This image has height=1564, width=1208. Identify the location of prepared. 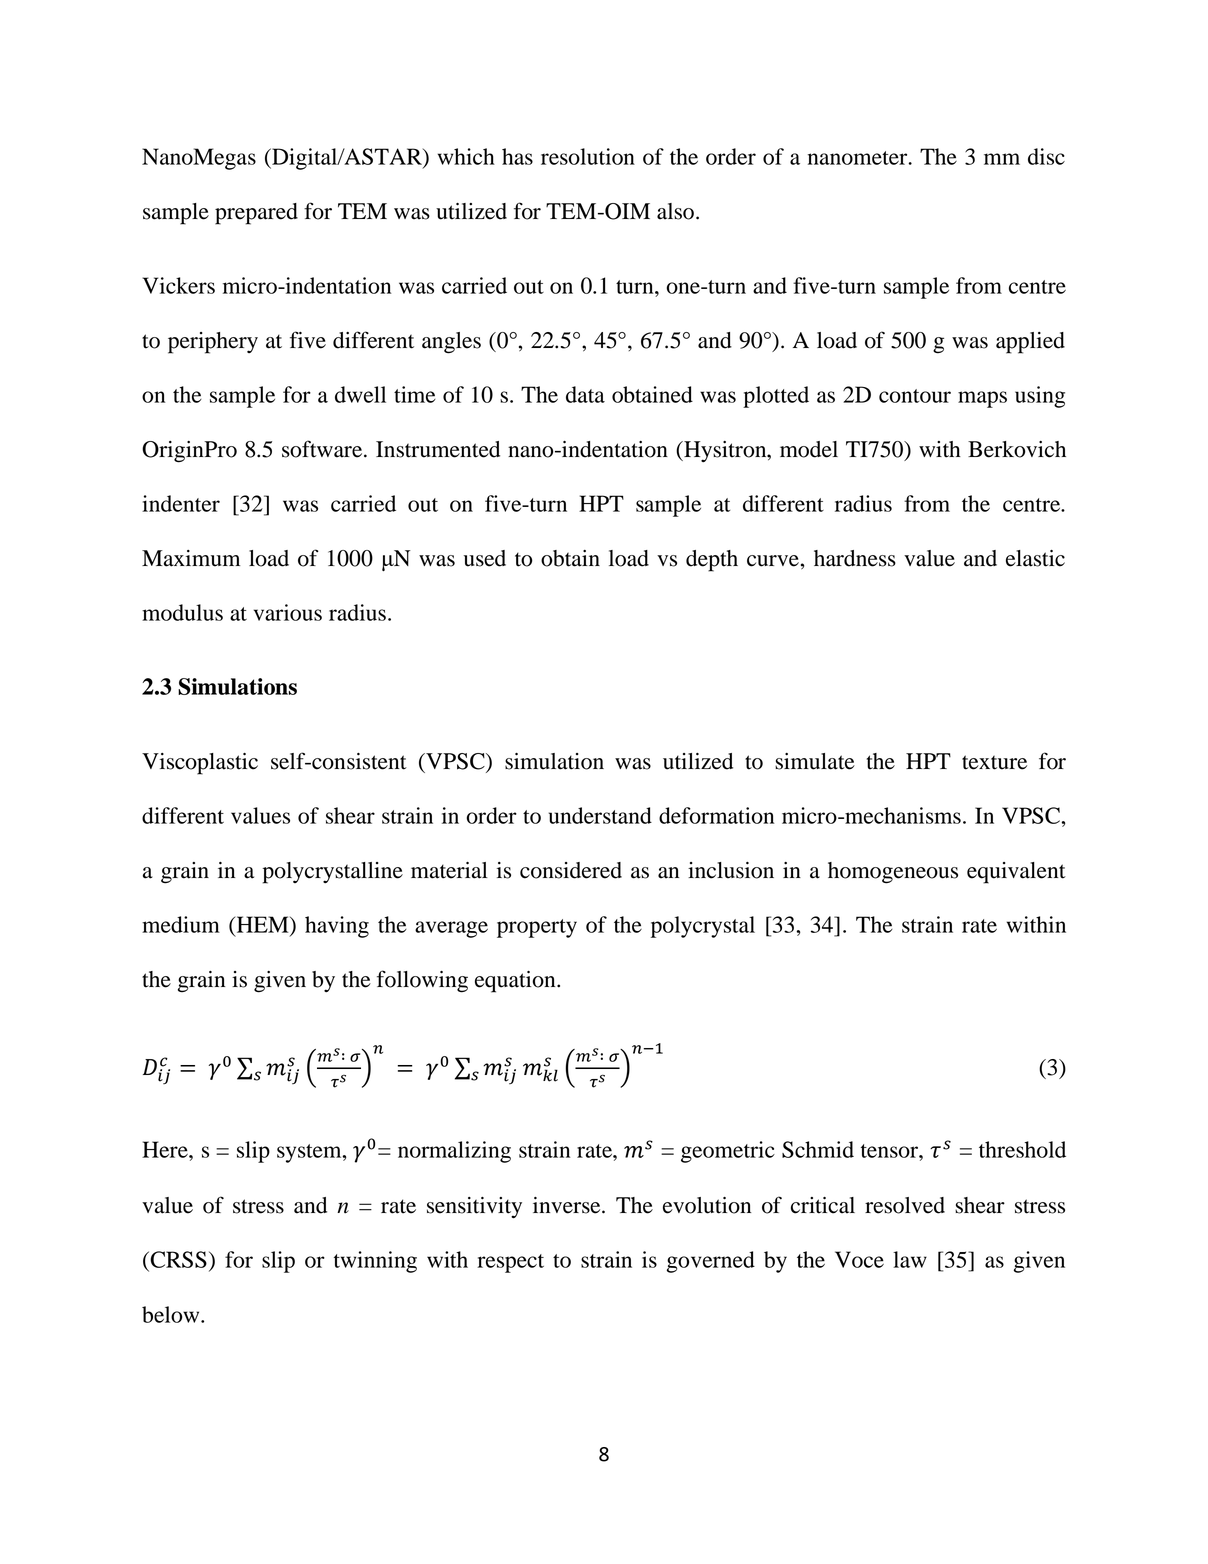
(256, 214).
